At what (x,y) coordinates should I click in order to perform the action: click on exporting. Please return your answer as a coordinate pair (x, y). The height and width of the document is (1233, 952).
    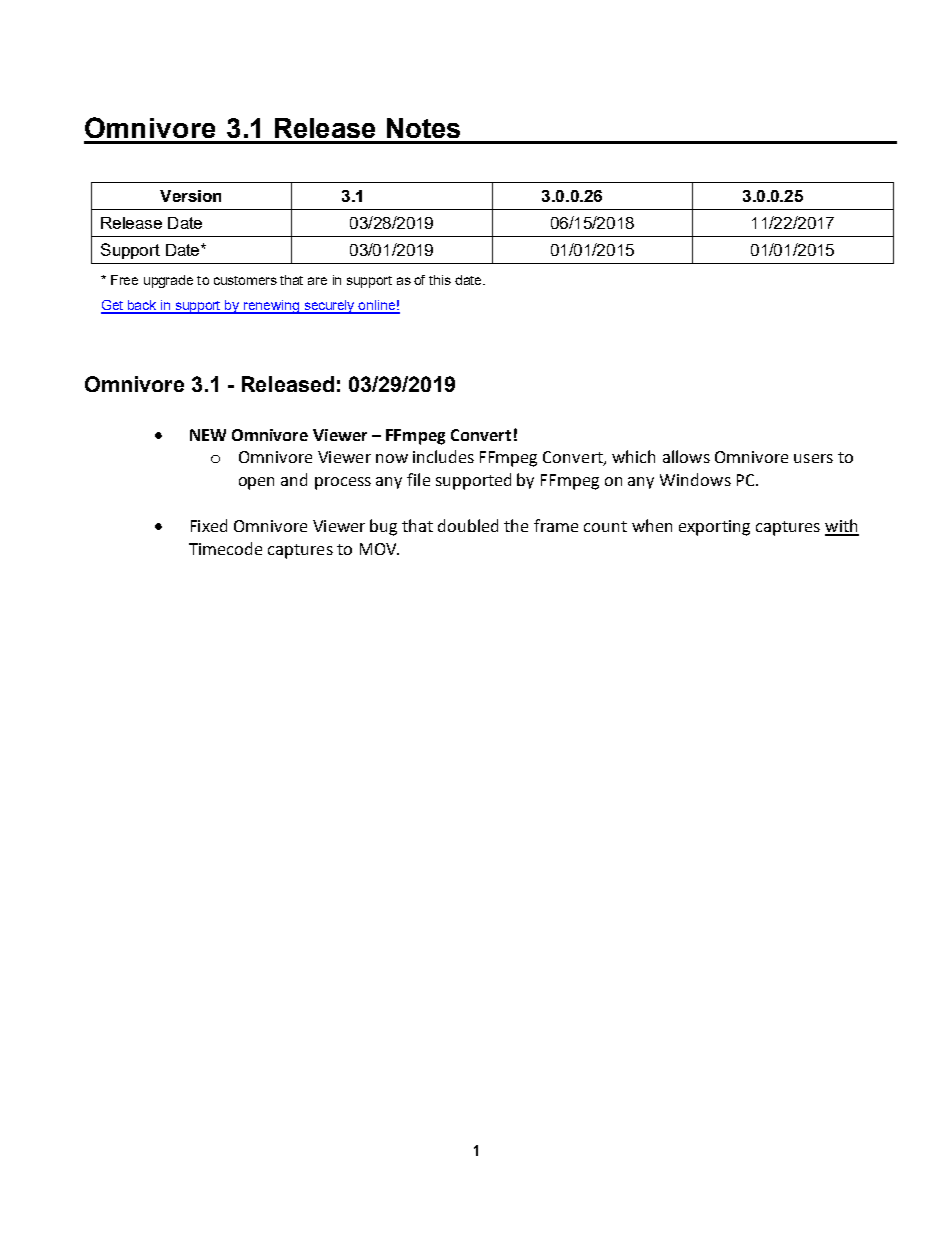
    Looking at the image, I should click on (714, 528).
